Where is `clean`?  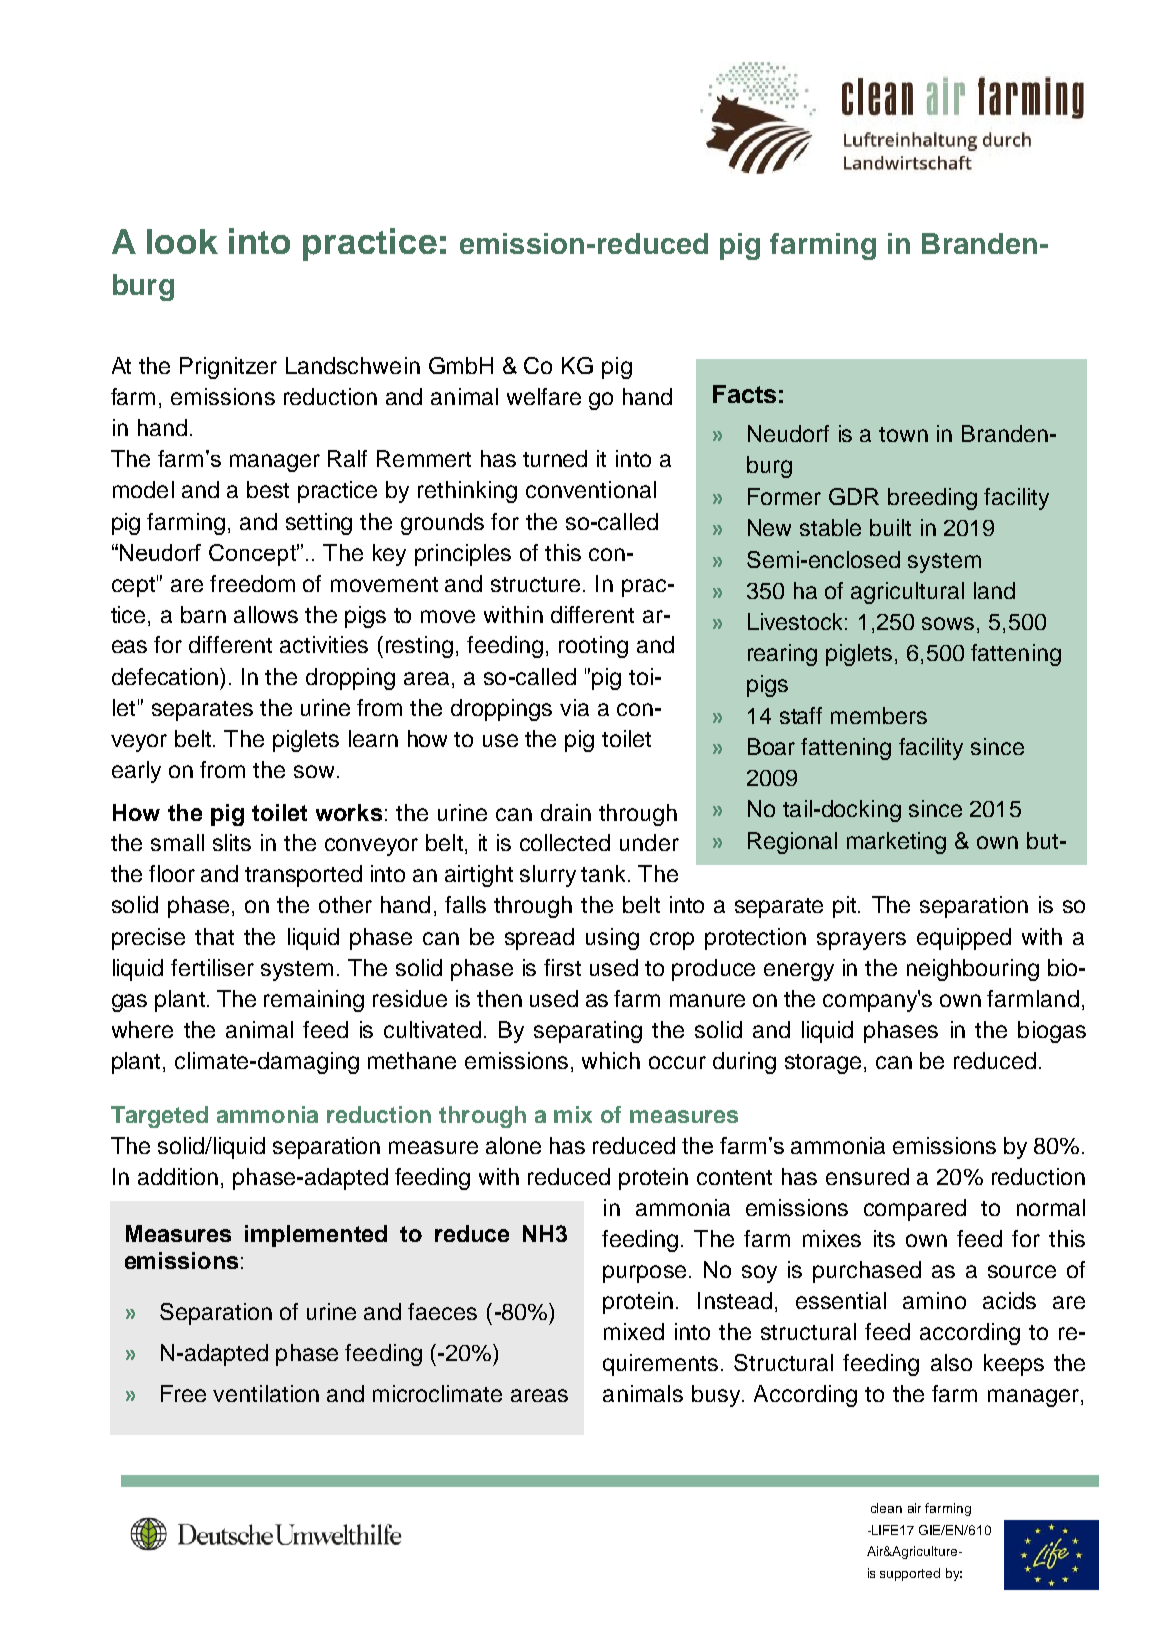
clean is located at coordinates (886, 1508).
